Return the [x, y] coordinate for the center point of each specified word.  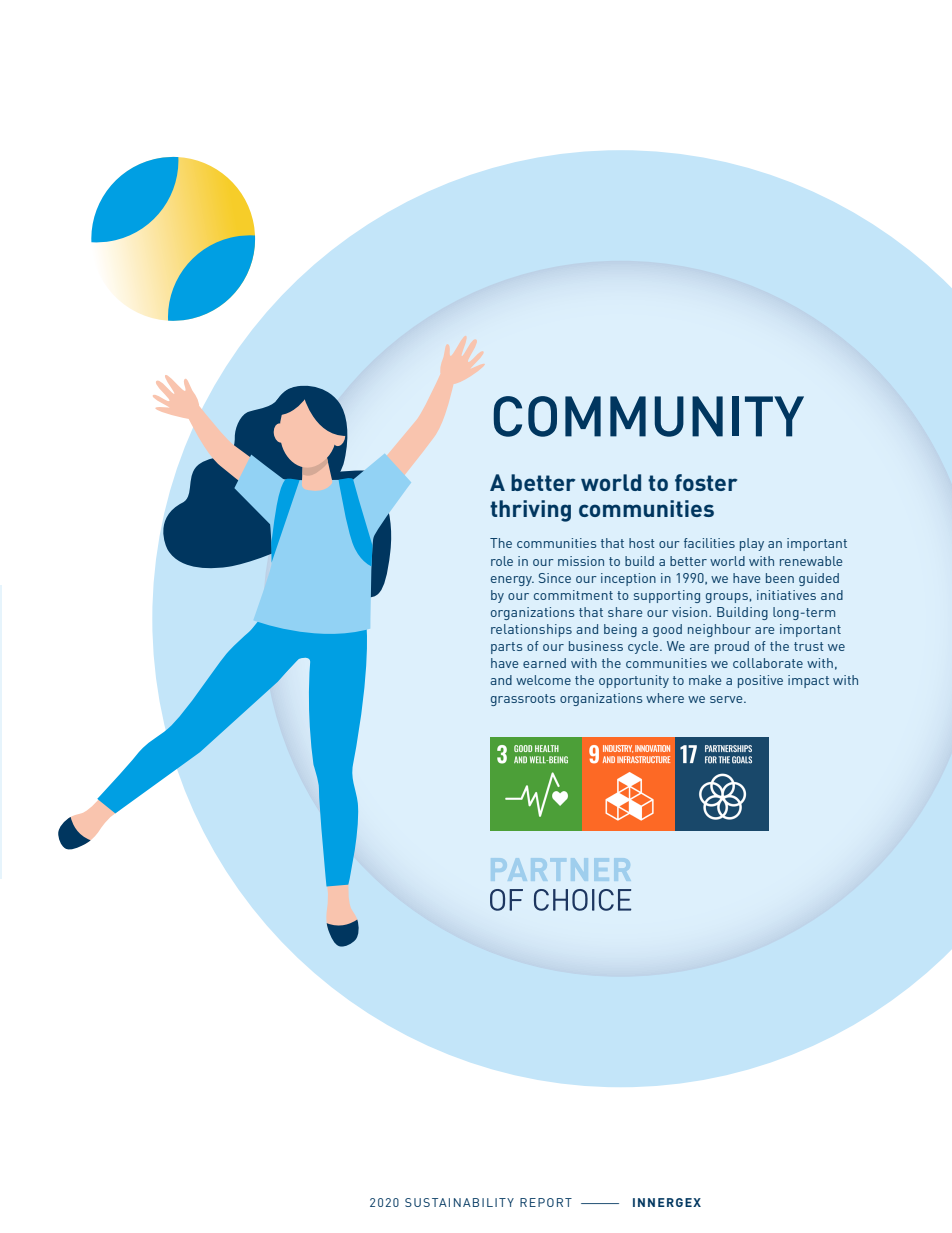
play [752, 544]
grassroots [523, 700]
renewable [811, 561]
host [642, 543]
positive [760, 681]
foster [706, 482]
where [665, 698]
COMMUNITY [648, 416]
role [502, 561]
